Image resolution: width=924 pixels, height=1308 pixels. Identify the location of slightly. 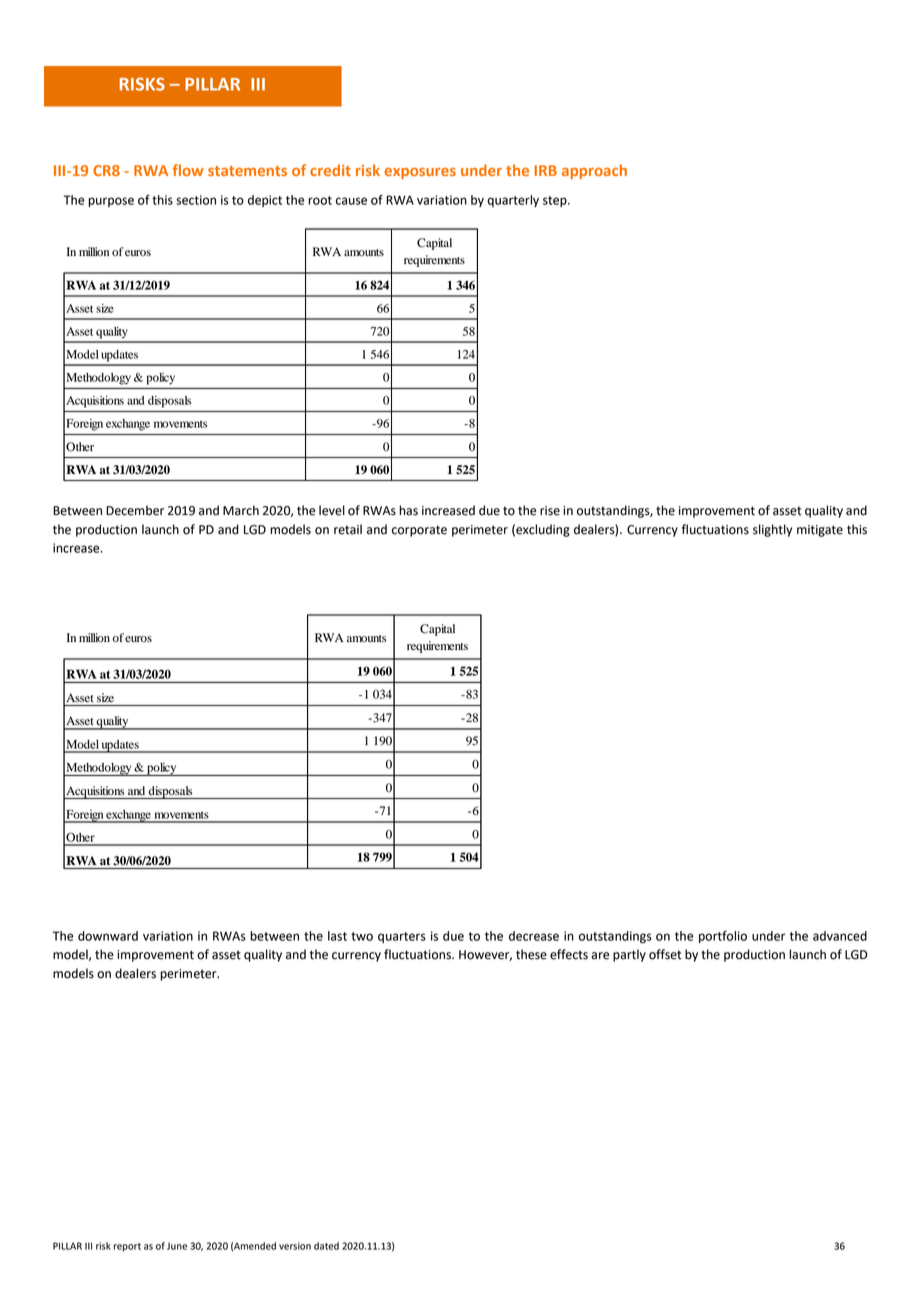
(772, 530).
